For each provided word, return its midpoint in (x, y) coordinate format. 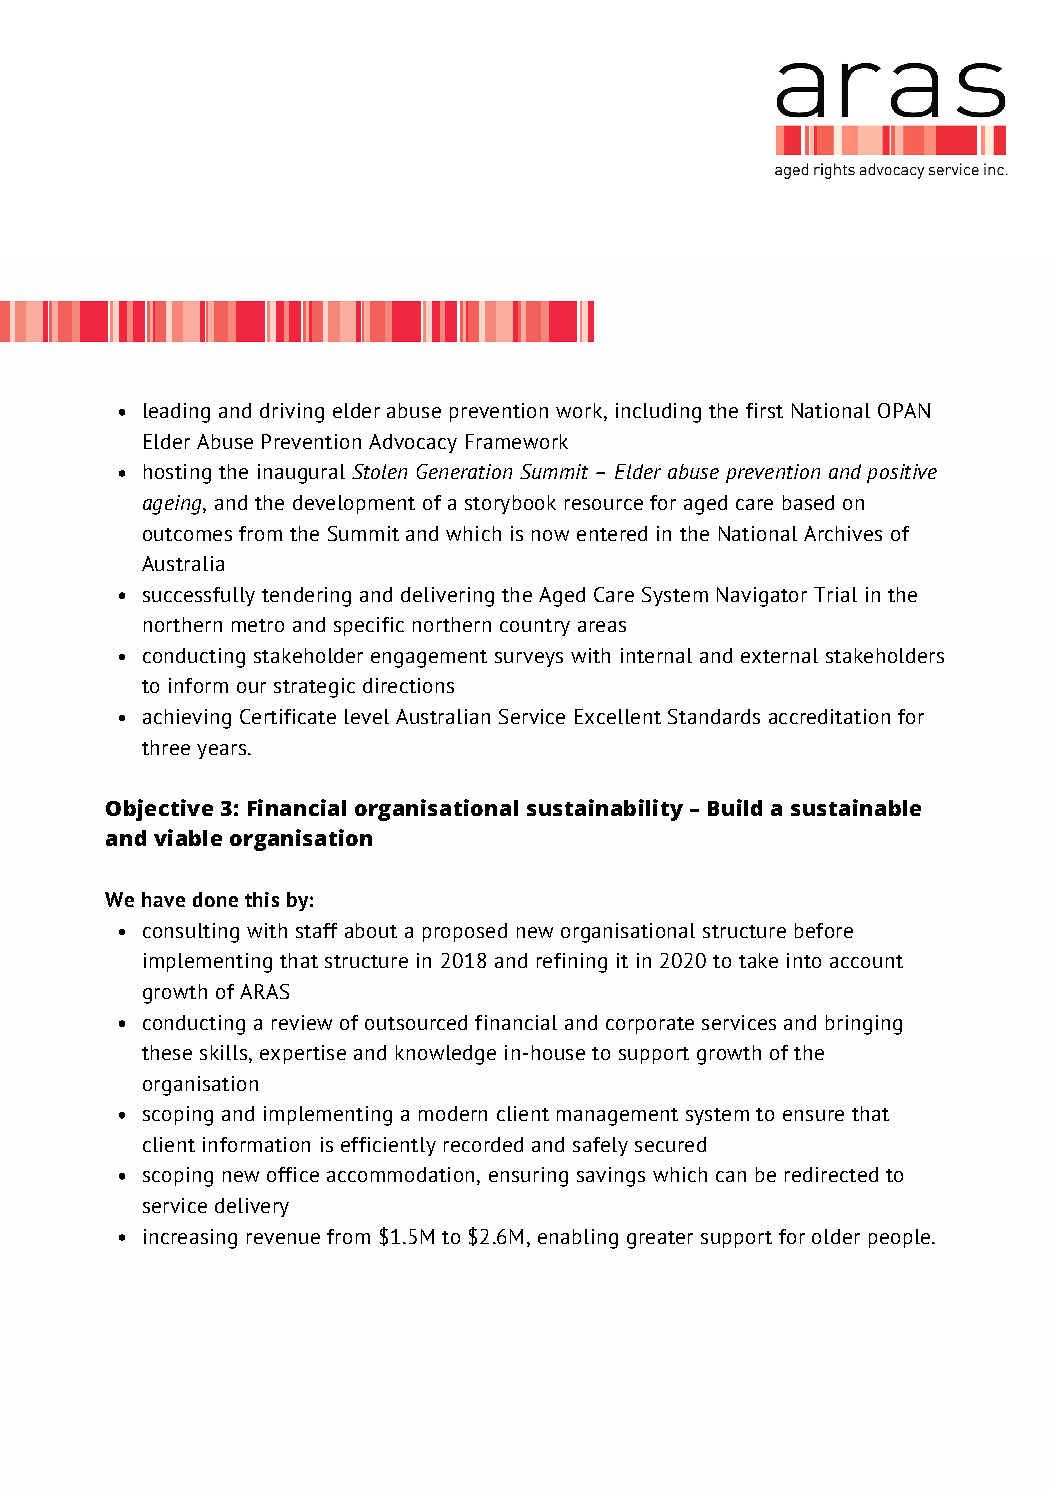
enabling (578, 1239)
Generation (464, 471)
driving (292, 413)
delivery (252, 1207)
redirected (831, 1174)
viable (188, 837)
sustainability (605, 810)
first (764, 410)
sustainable (856, 807)
